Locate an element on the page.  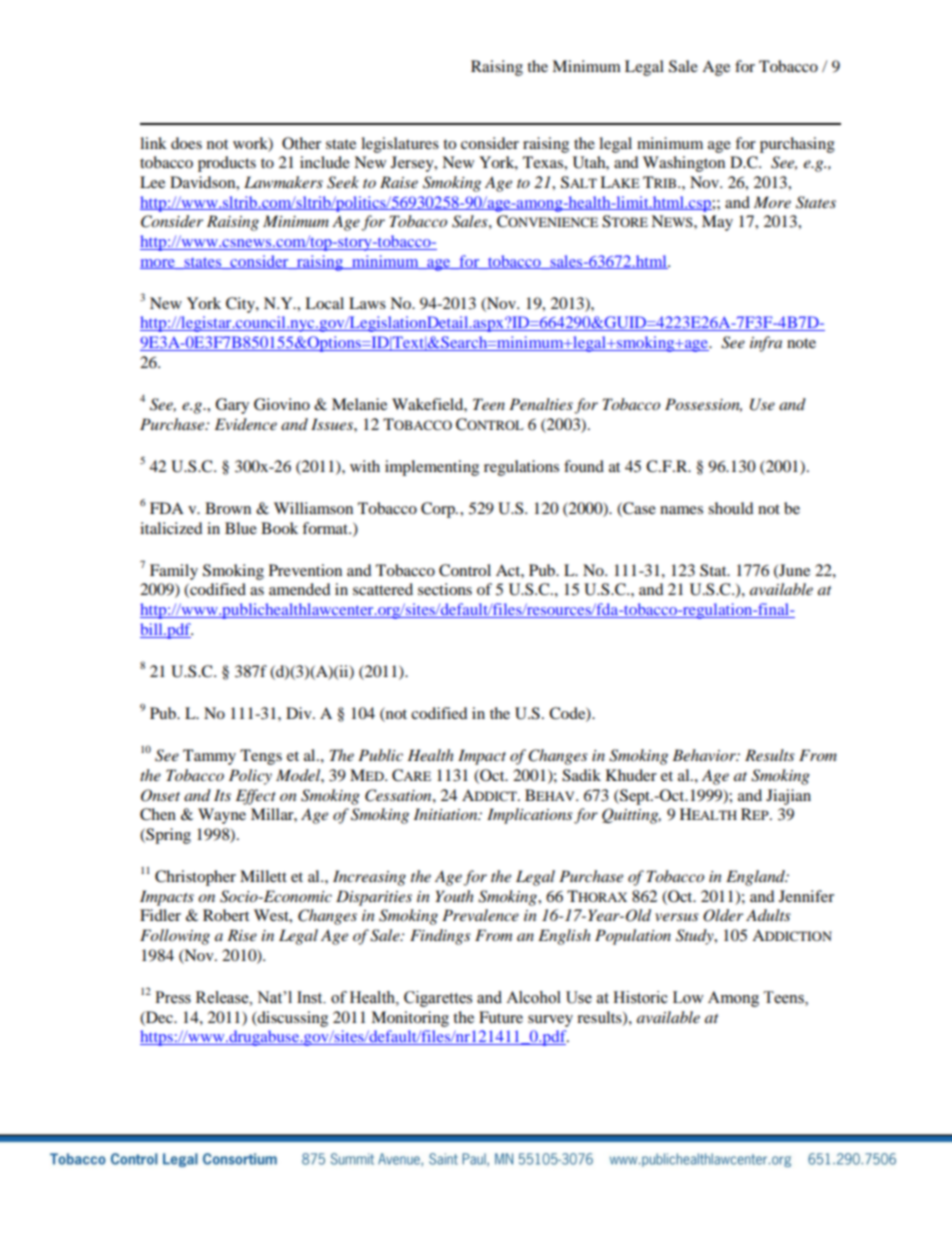
June is located at coordinates (793, 571).
